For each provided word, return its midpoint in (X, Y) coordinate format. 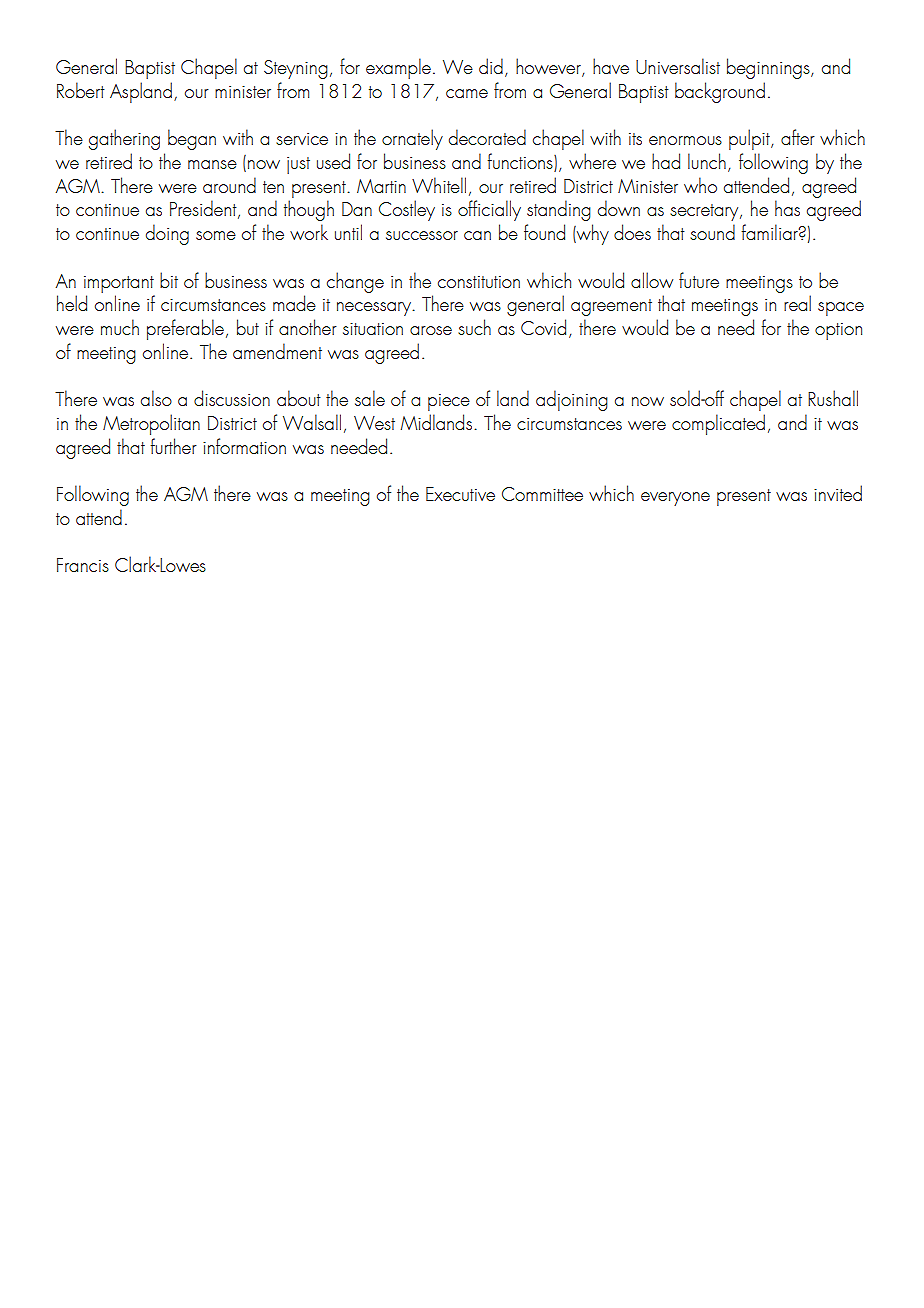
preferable (185, 329)
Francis (83, 565)
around (229, 185)
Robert (81, 90)
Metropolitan (151, 424)
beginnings (769, 68)
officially (489, 210)
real (797, 303)
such (474, 327)
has (787, 208)
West (374, 423)
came (467, 93)
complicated (718, 424)
